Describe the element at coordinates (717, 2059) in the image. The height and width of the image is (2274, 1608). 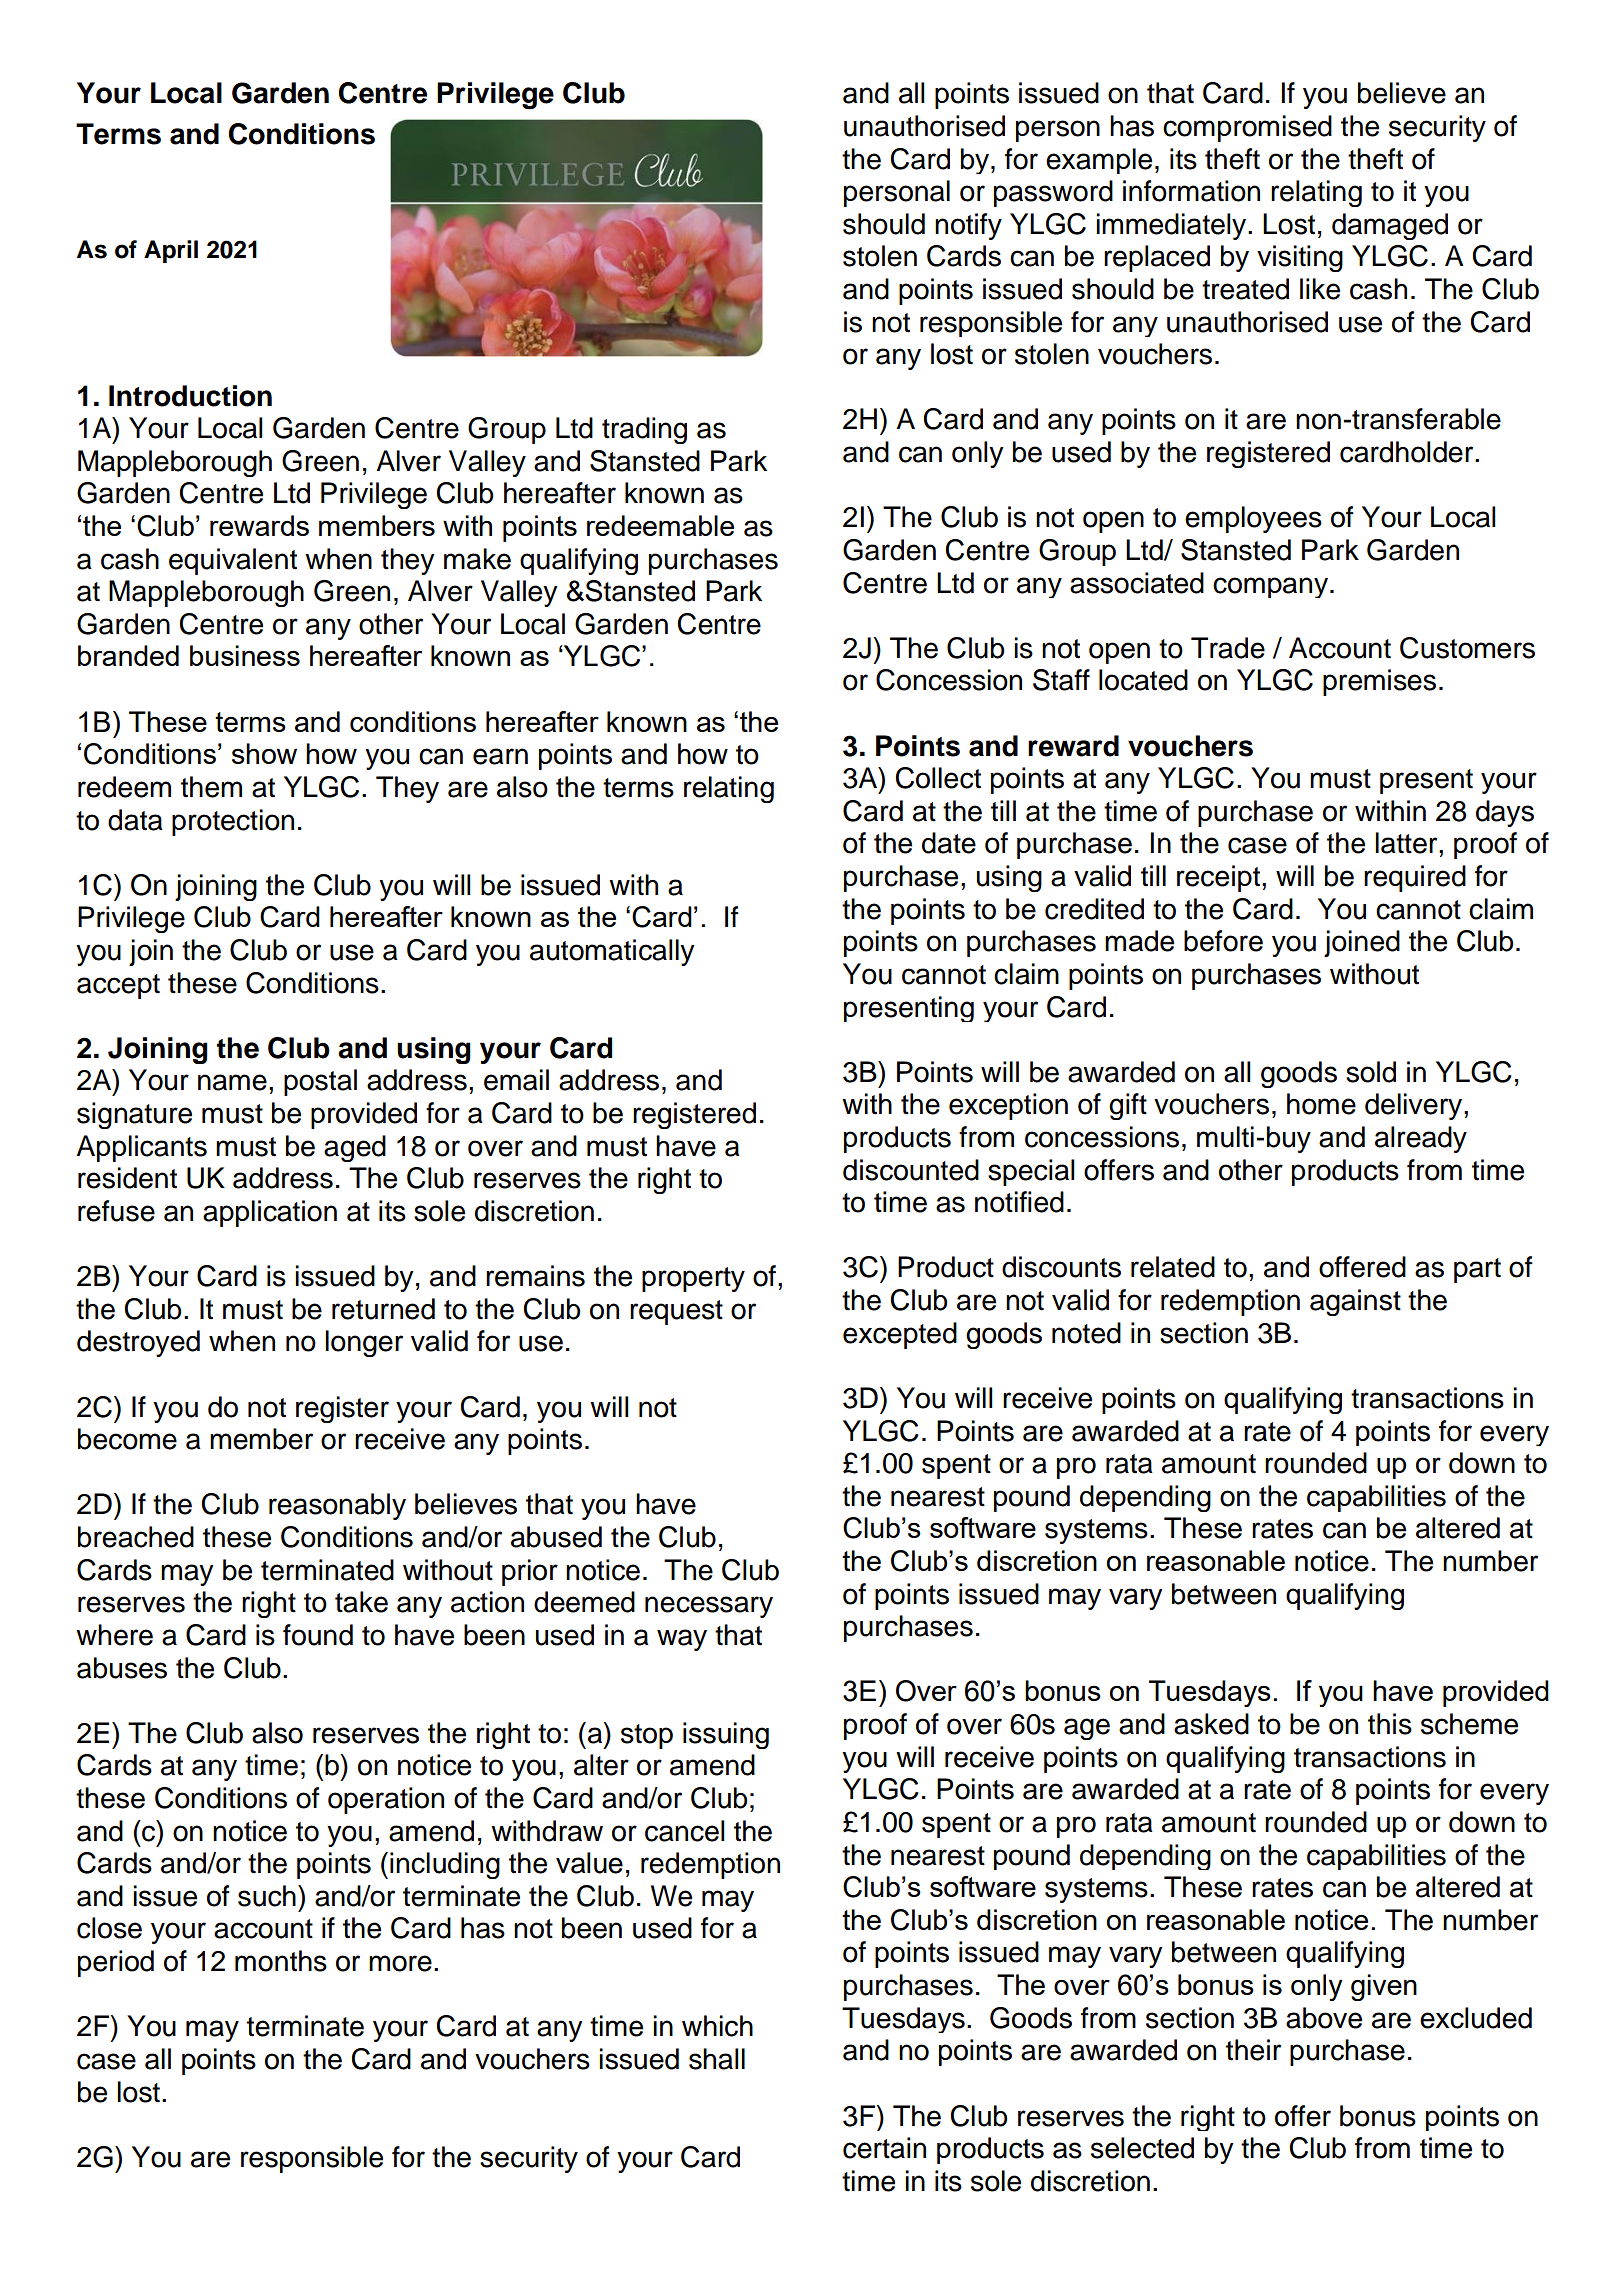
I see `shall` at that location.
